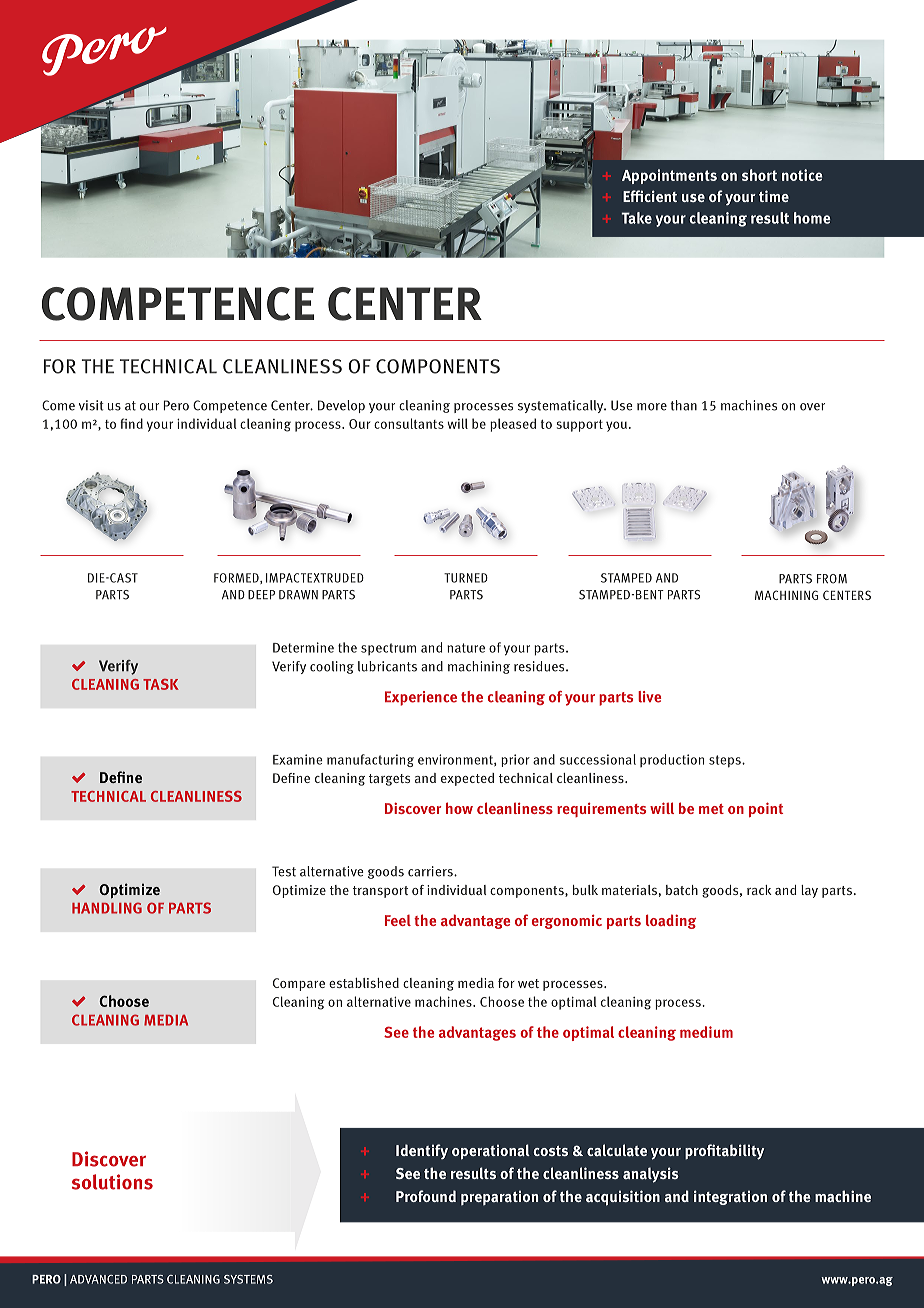 This image has width=924, height=1308. What do you see at coordinates (774, 196) in the image?
I see `time` at bounding box center [774, 196].
